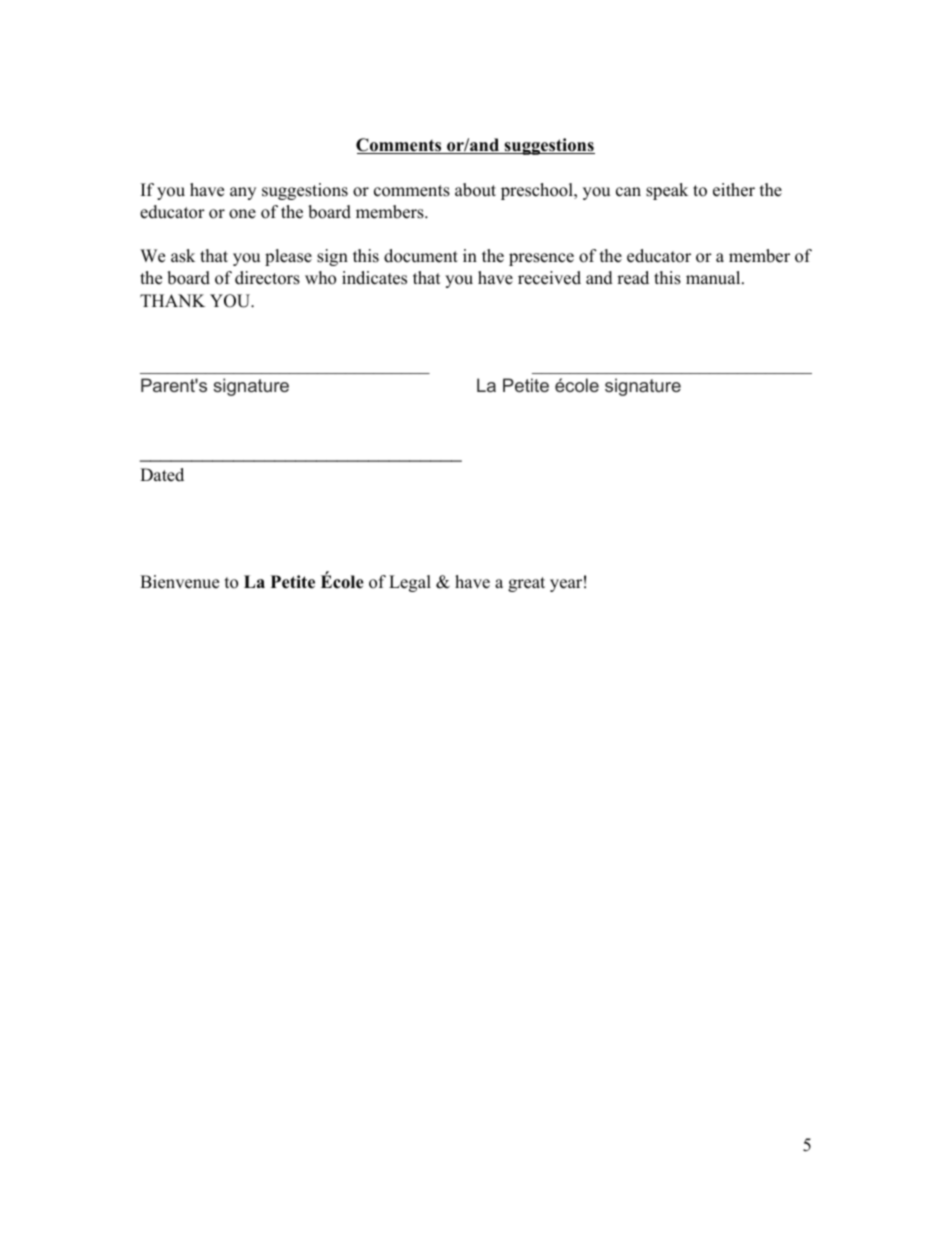 The image size is (952, 1233). What do you see at coordinates (633, 278) in the screenshot?
I see `read` at bounding box center [633, 278].
